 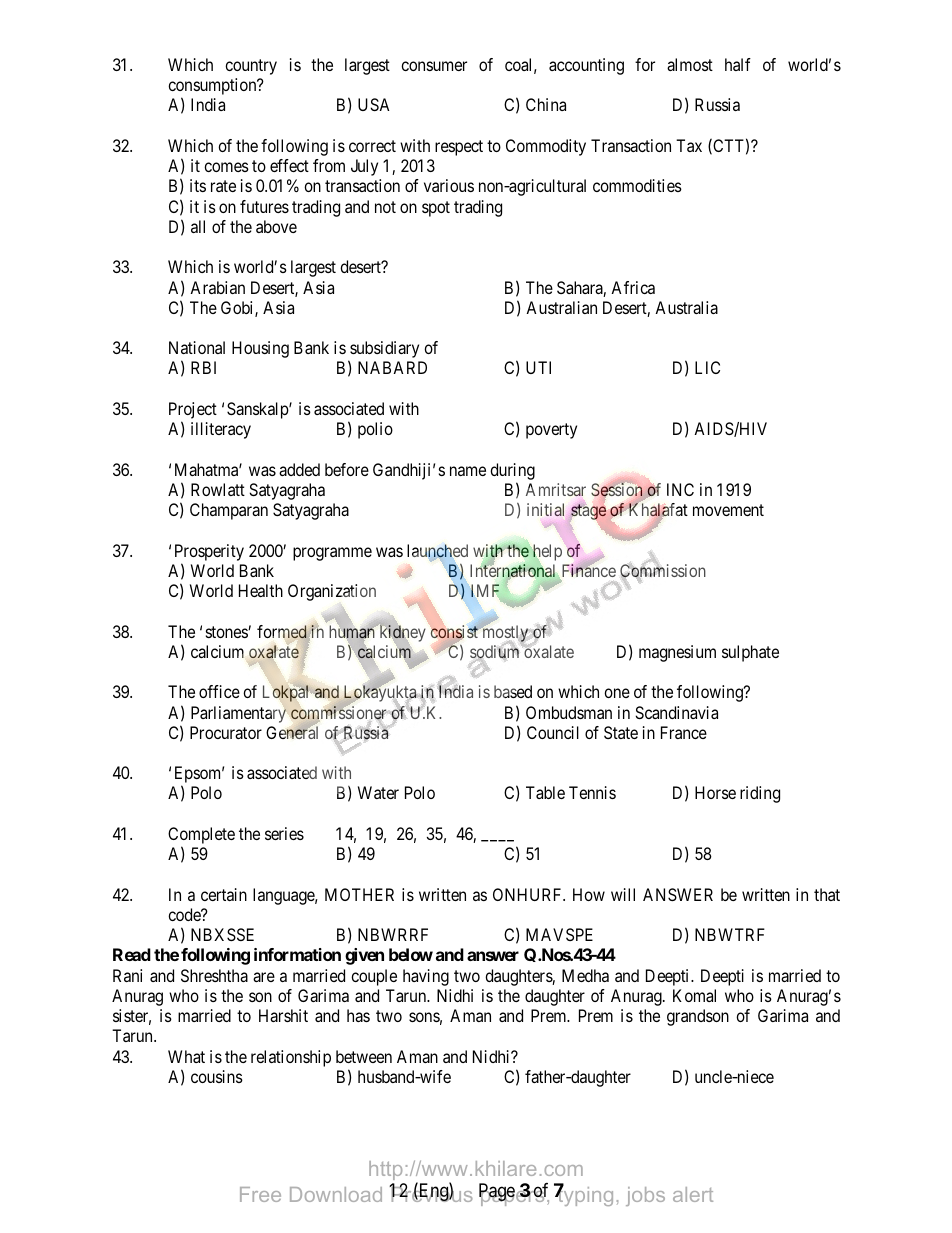 I want to click on consumer, so click(x=434, y=66).
